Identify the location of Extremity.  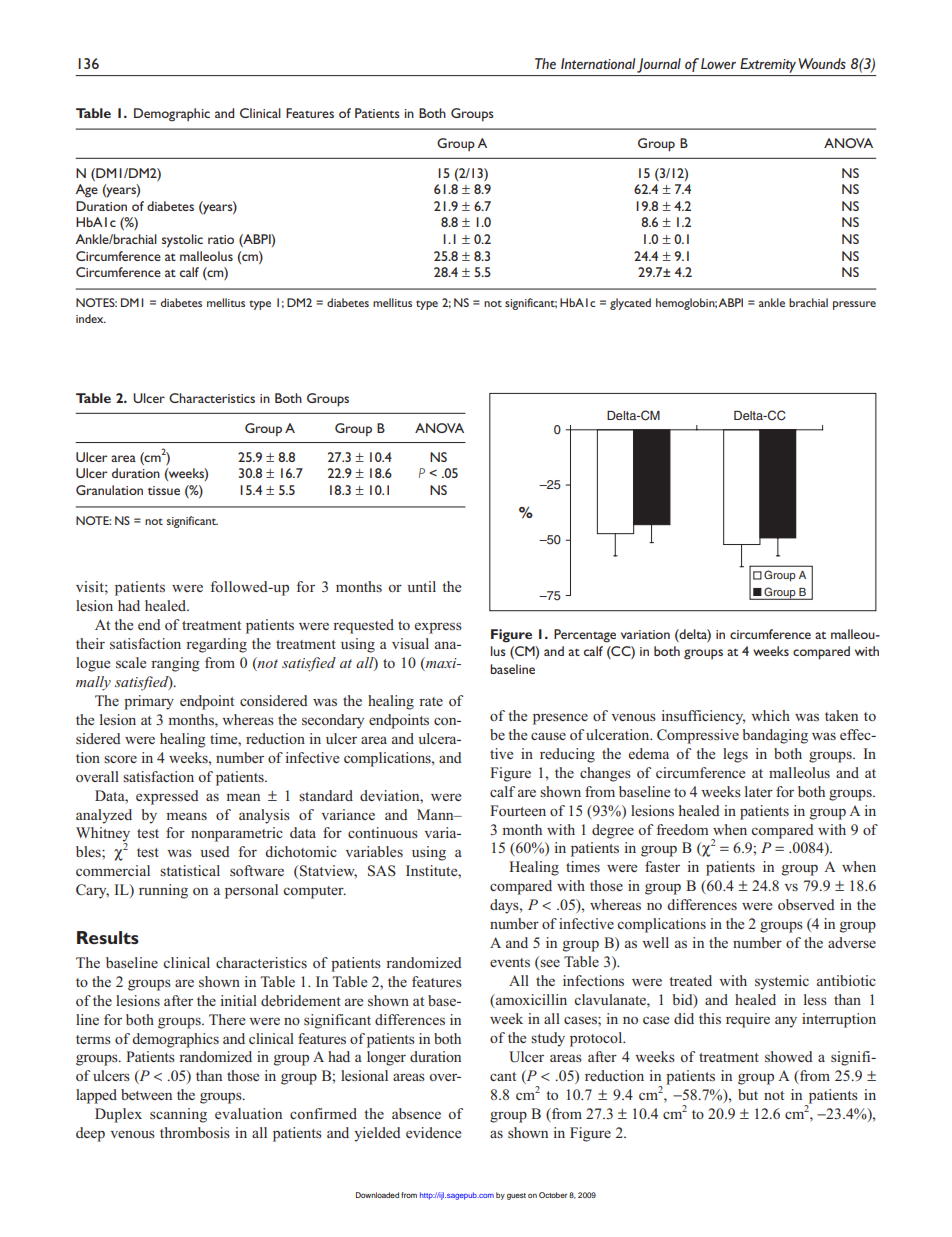
(768, 65).
